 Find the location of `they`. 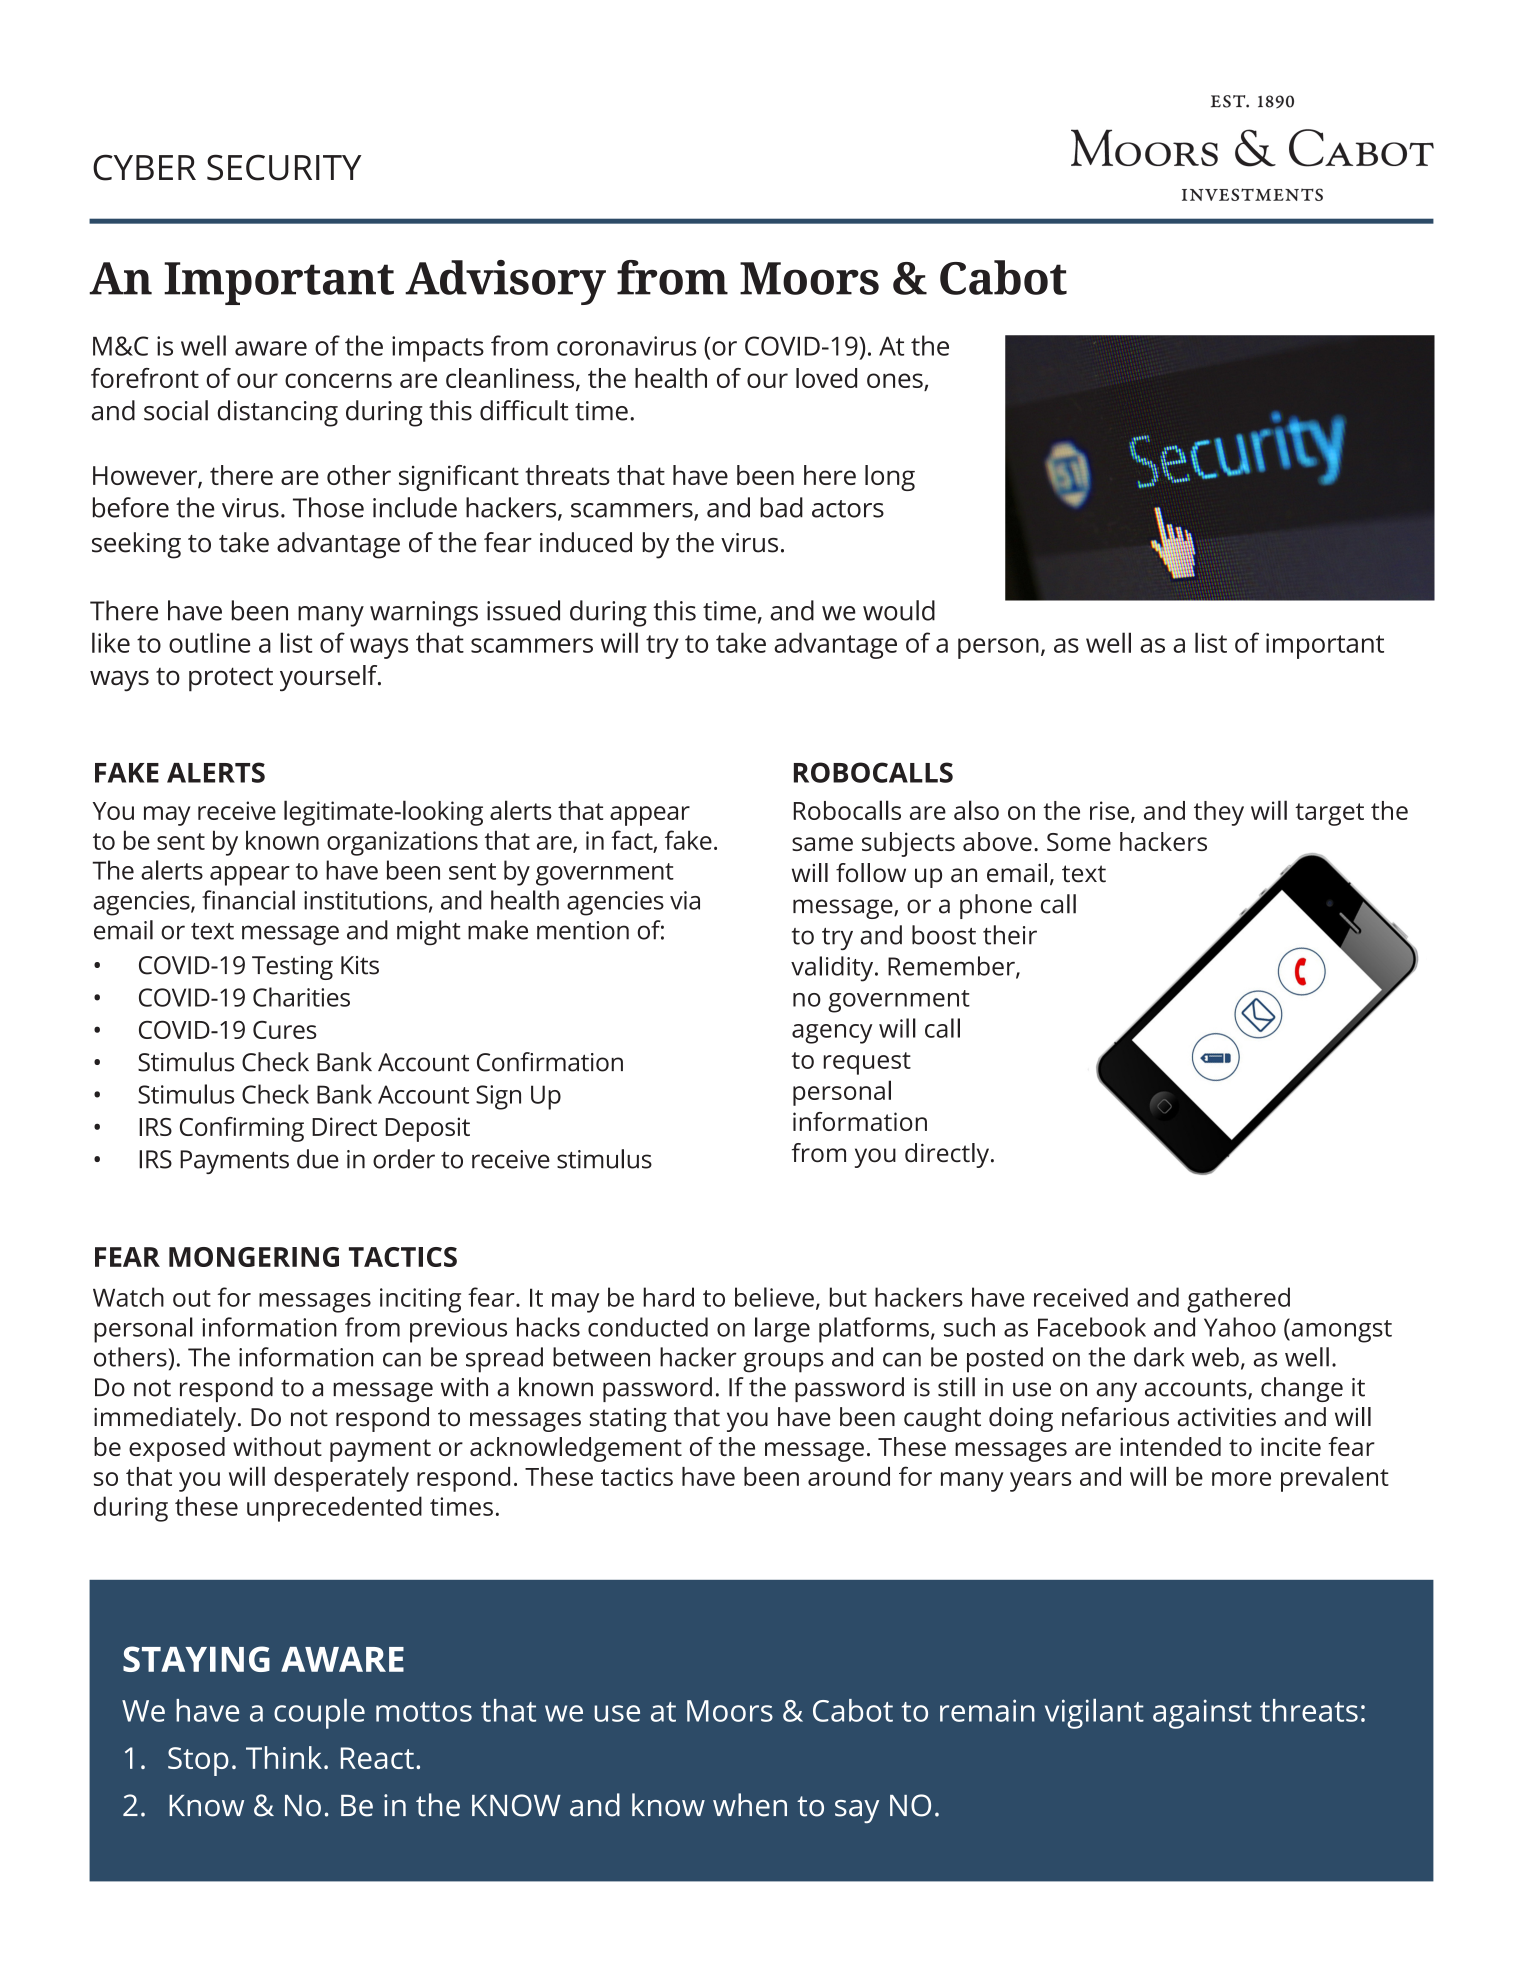

they is located at coordinates (1219, 813).
